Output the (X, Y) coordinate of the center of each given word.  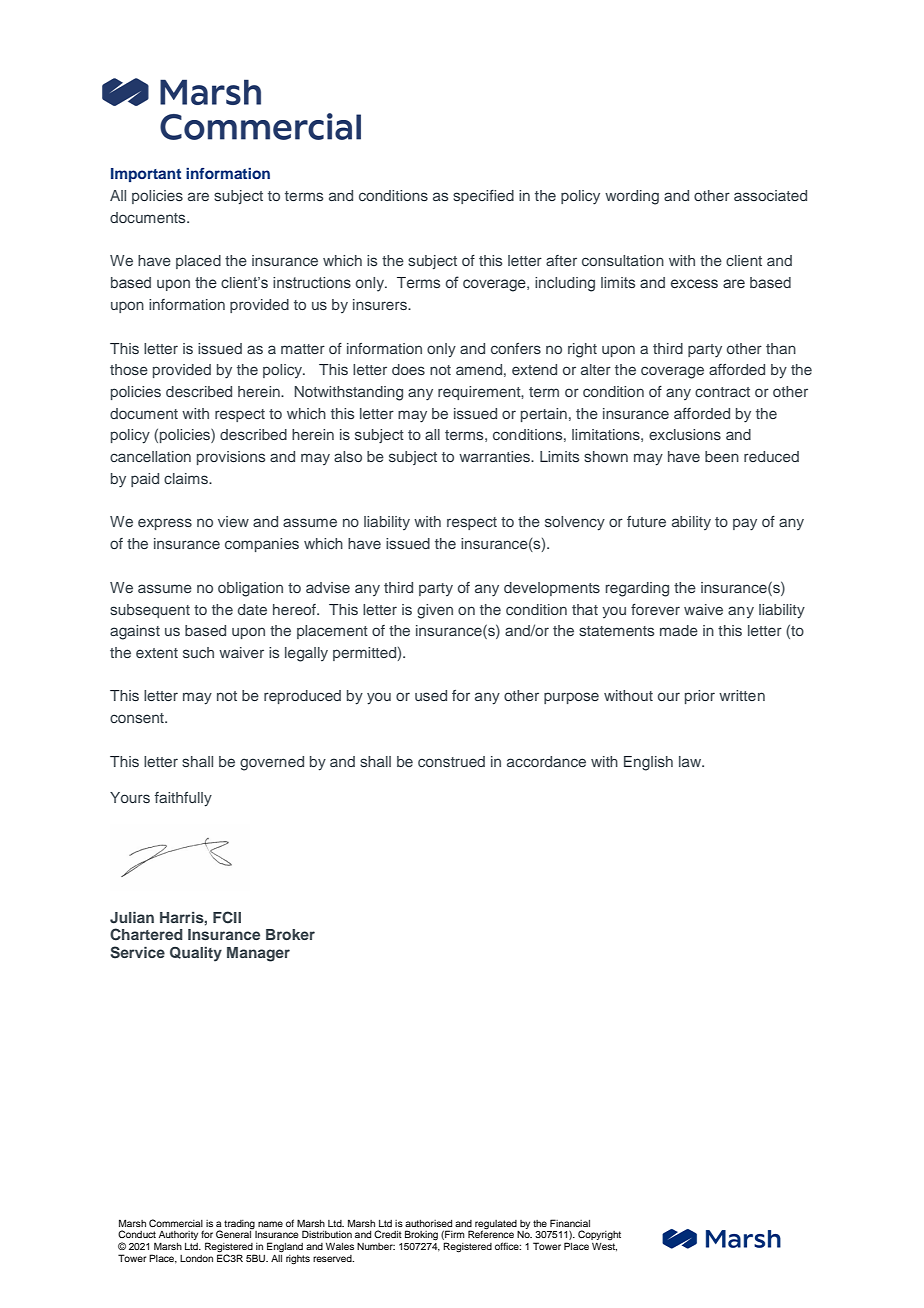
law (691, 761)
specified (483, 197)
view (233, 521)
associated (770, 195)
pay (745, 524)
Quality (196, 954)
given (435, 611)
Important (146, 175)
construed (451, 761)
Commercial (176, 1223)
